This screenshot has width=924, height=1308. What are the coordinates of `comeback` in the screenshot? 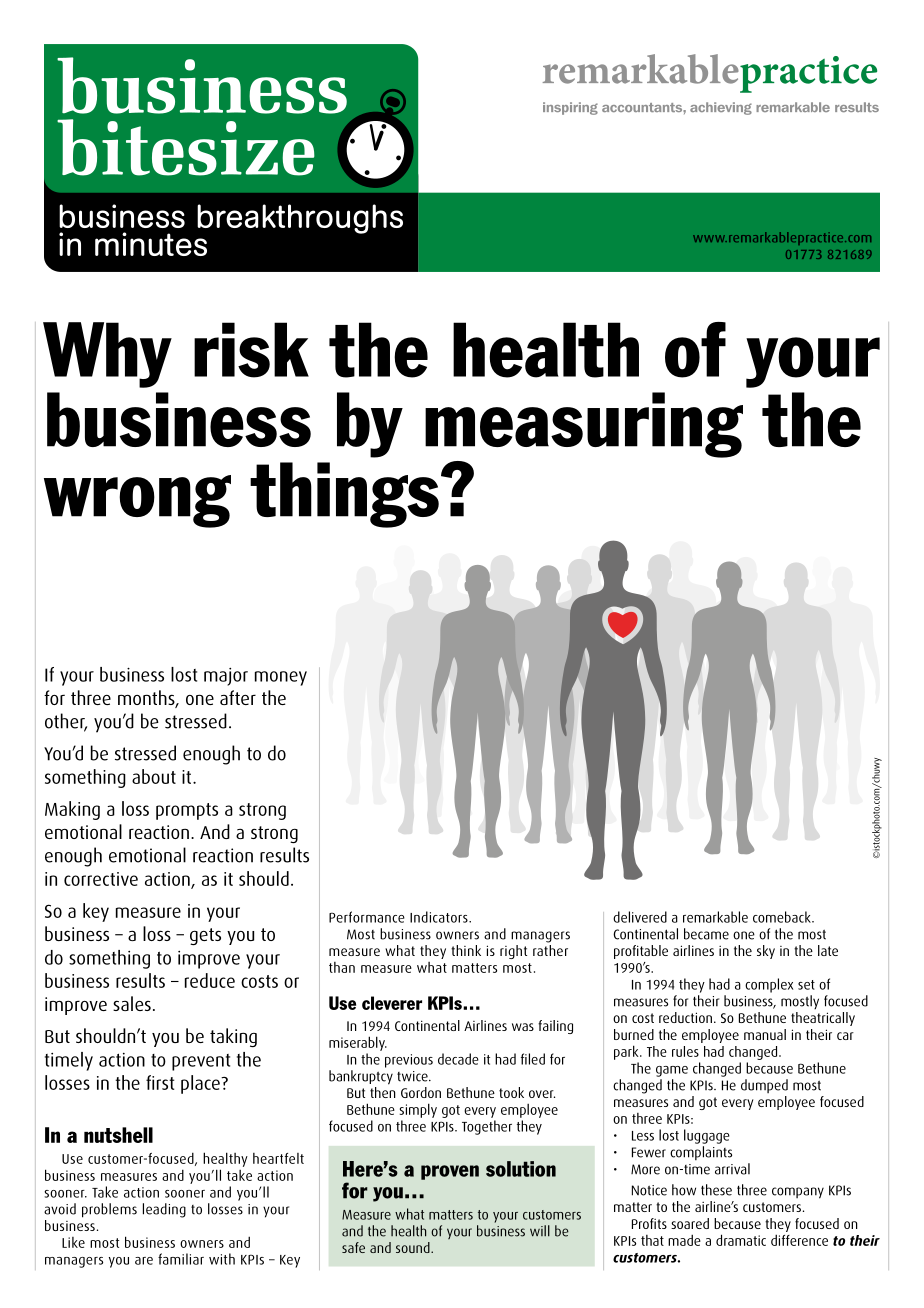 It's located at (783, 917).
